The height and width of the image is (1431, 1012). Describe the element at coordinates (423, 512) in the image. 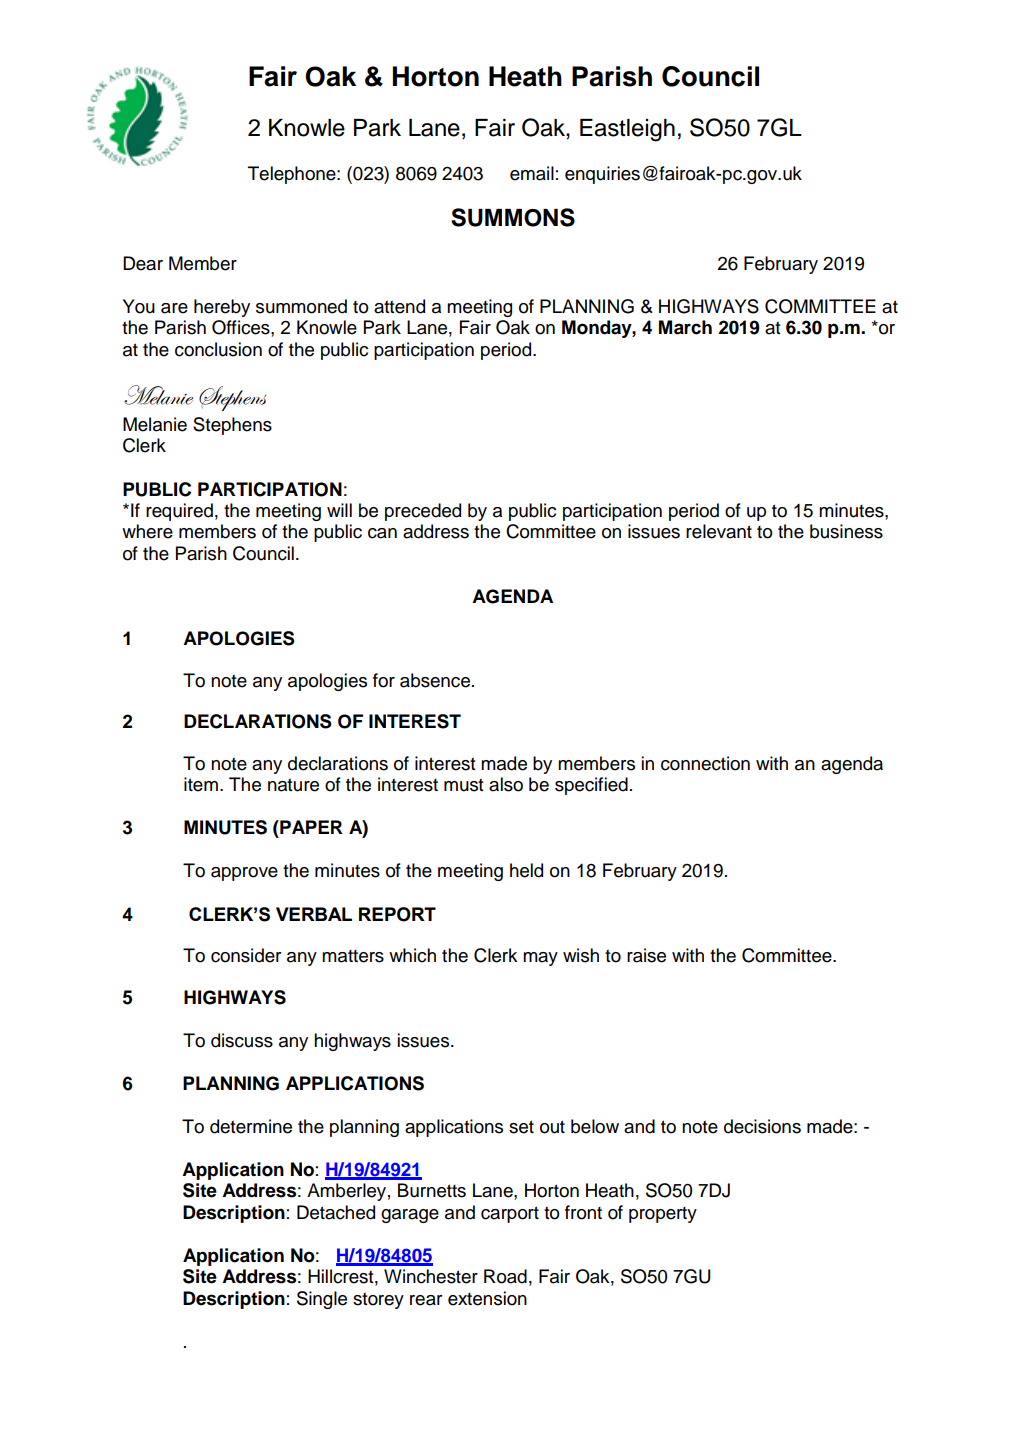

I see `preceded` at that location.
